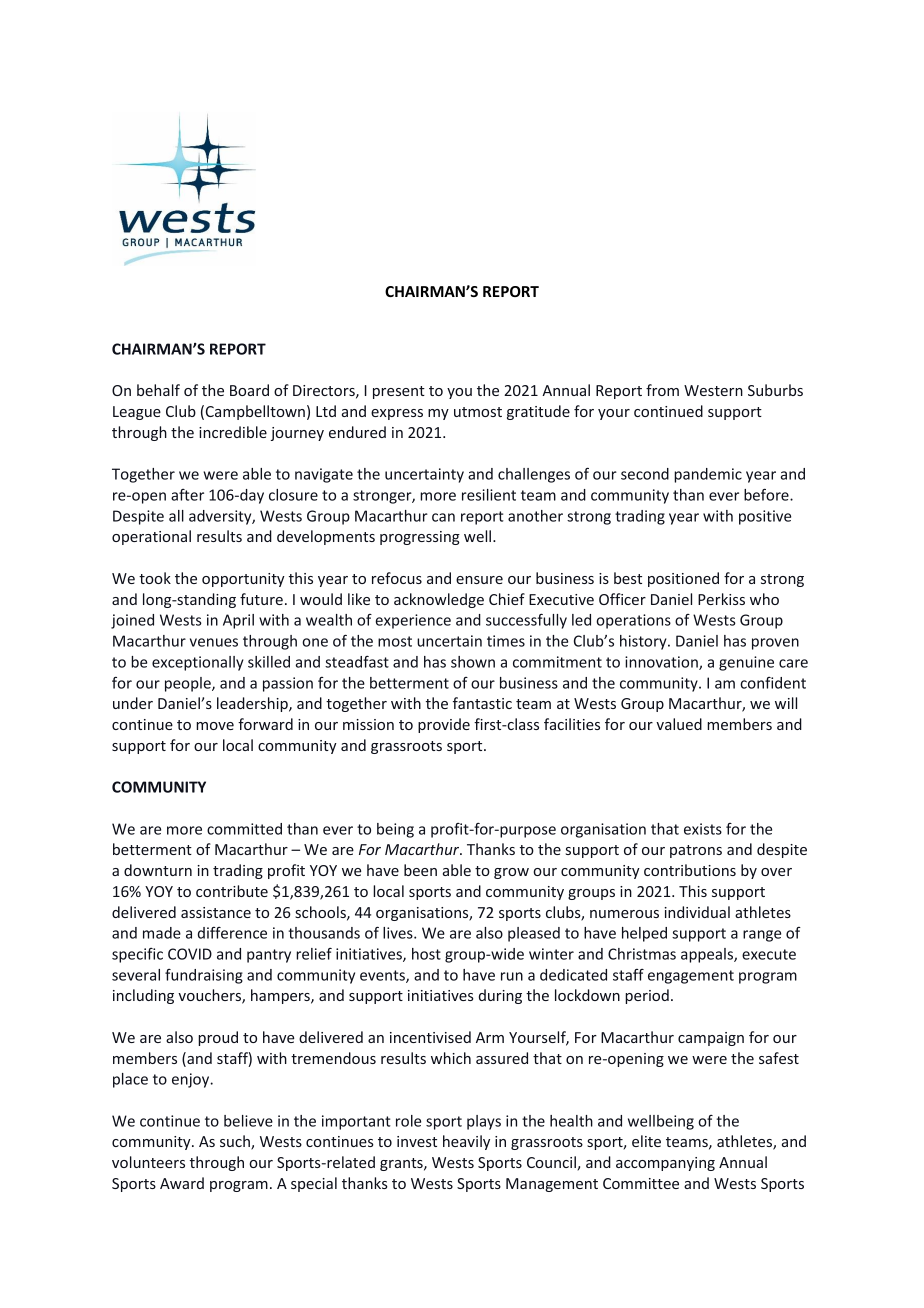 The width and height of the screenshot is (924, 1308). I want to click on exists, so click(703, 829).
